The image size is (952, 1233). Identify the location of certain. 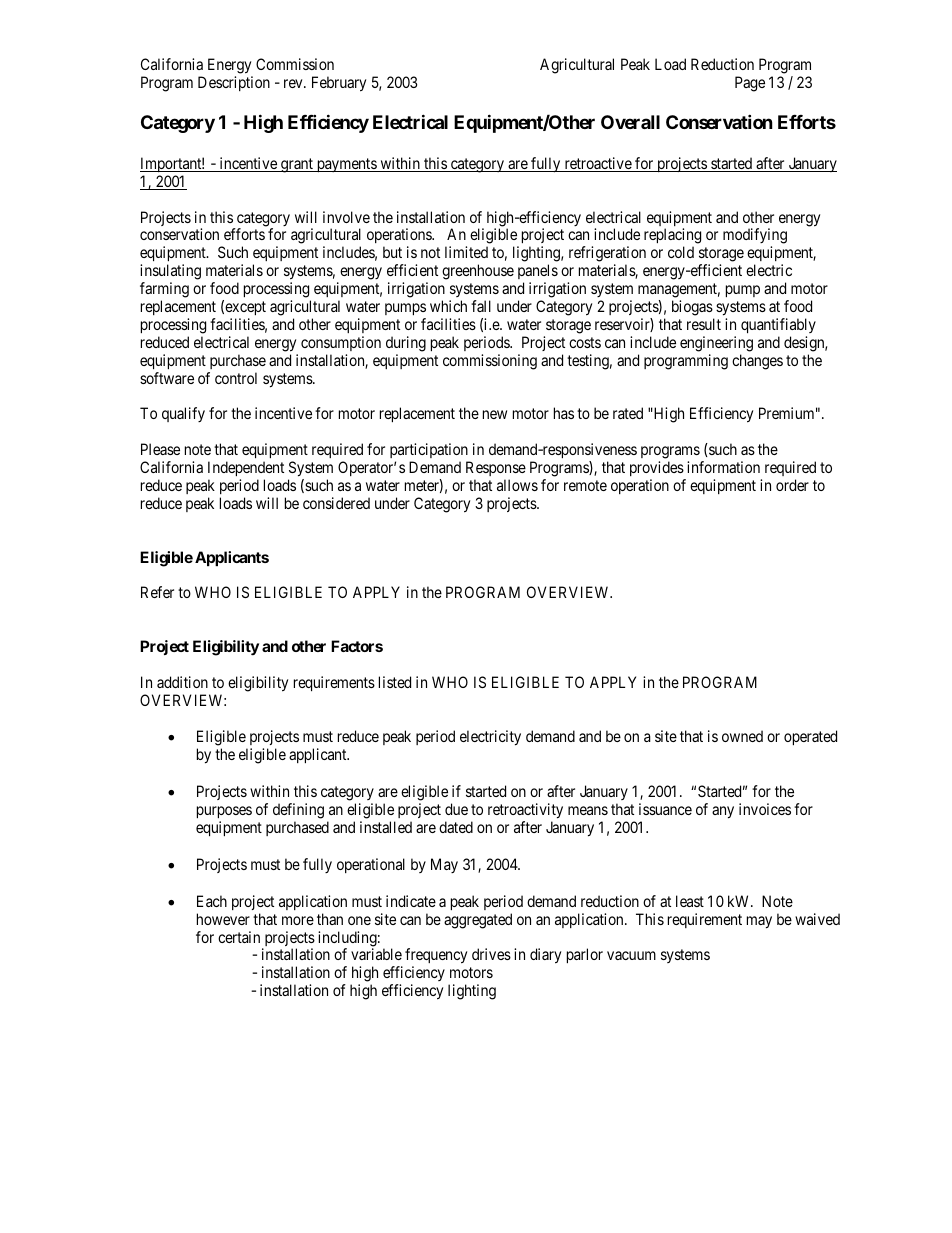
(239, 937).
